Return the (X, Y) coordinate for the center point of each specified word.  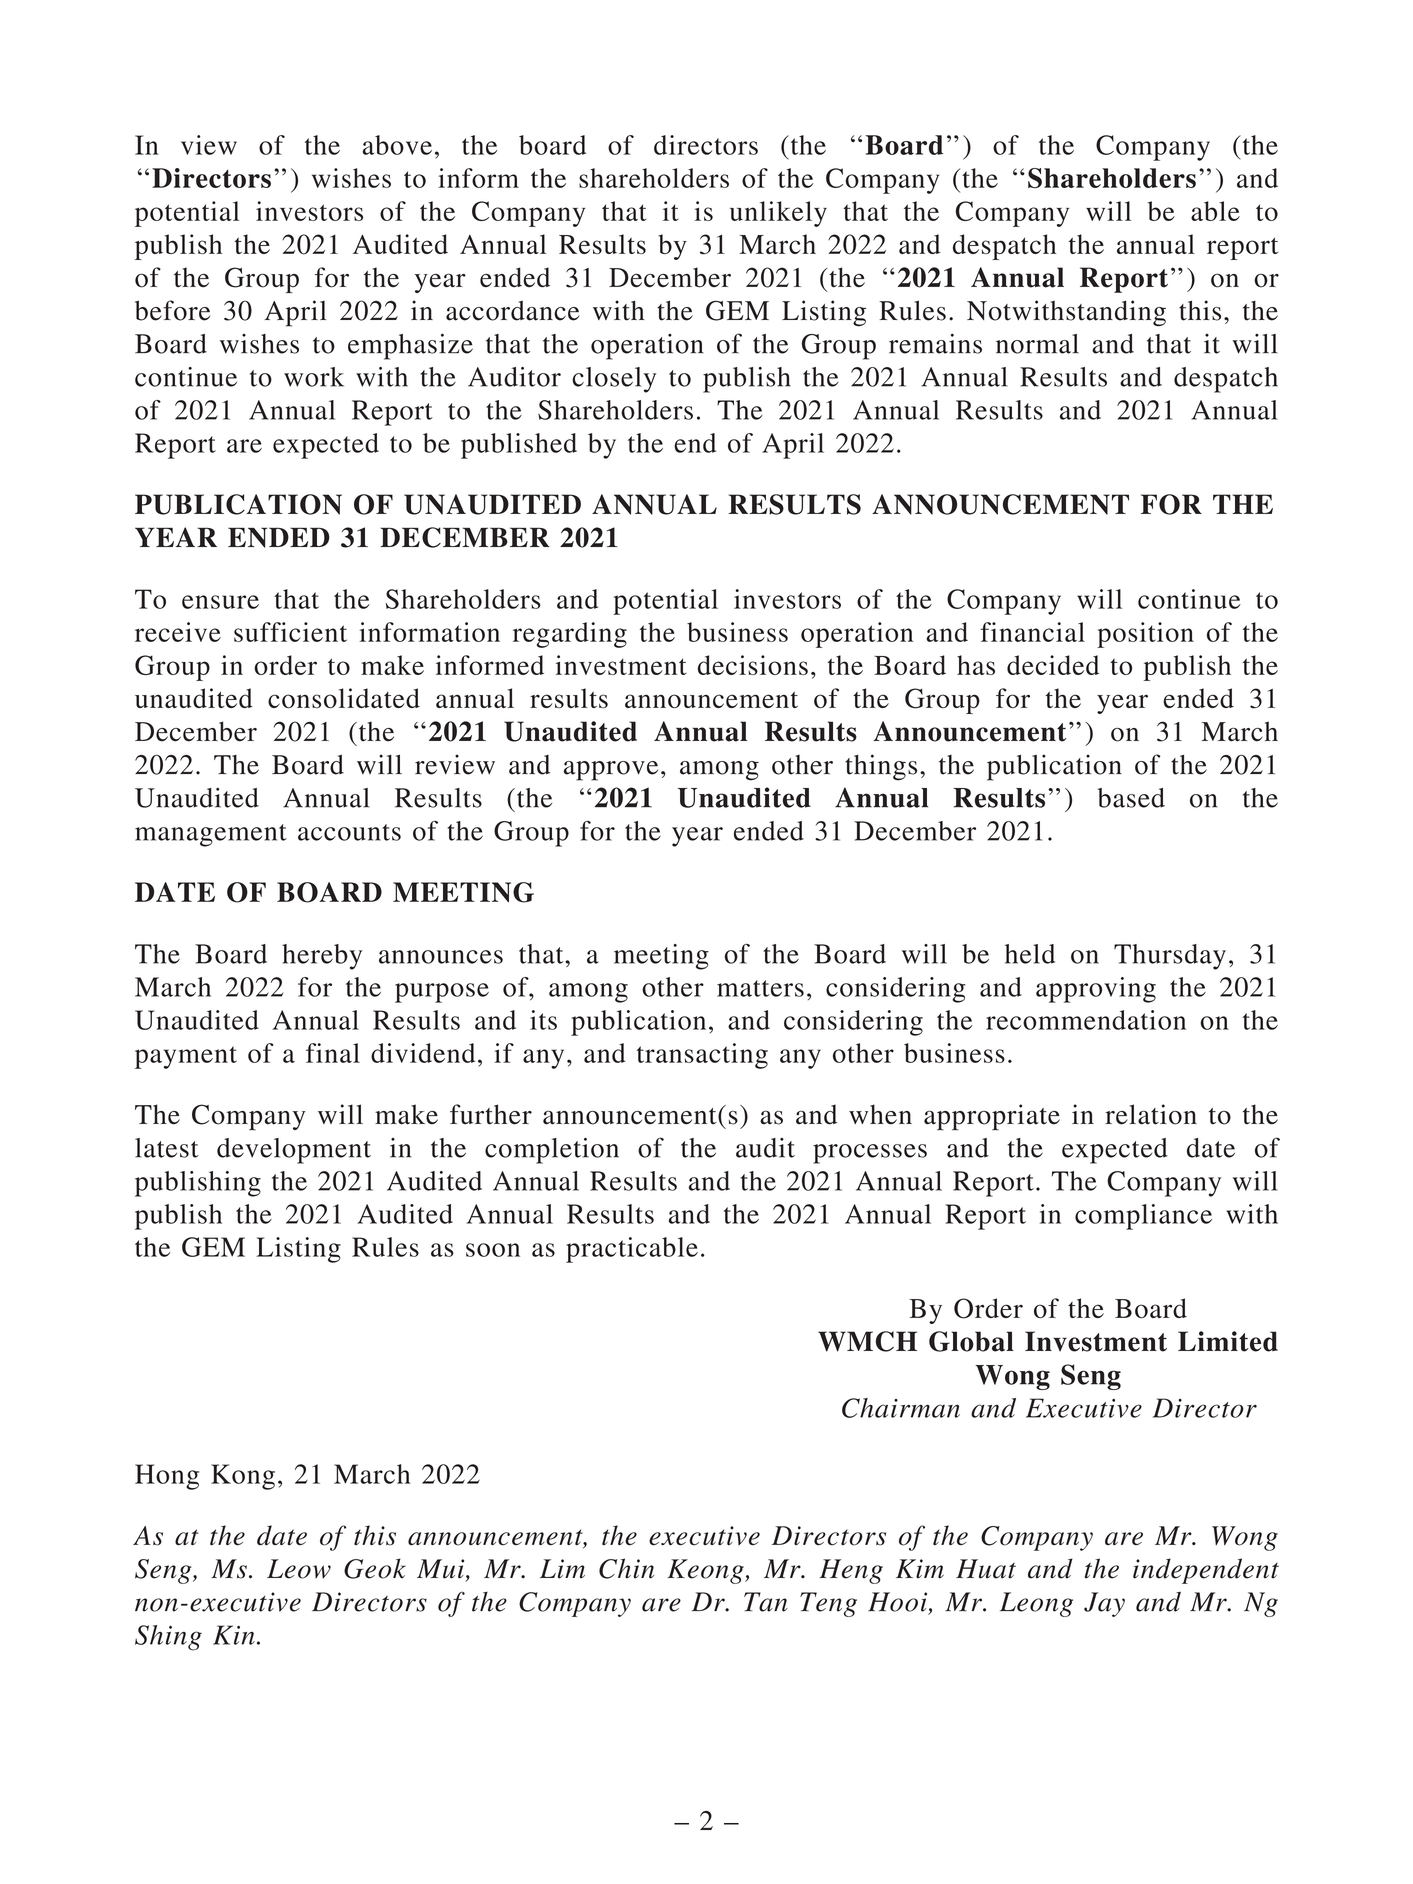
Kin (234, 1635)
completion (552, 1151)
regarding (570, 635)
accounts (349, 832)
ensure (220, 602)
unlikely (778, 214)
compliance (1143, 1217)
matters (760, 988)
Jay (1104, 1604)
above (397, 145)
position (1145, 635)
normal (1037, 344)
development (294, 1151)
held (1030, 954)
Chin (626, 1568)
